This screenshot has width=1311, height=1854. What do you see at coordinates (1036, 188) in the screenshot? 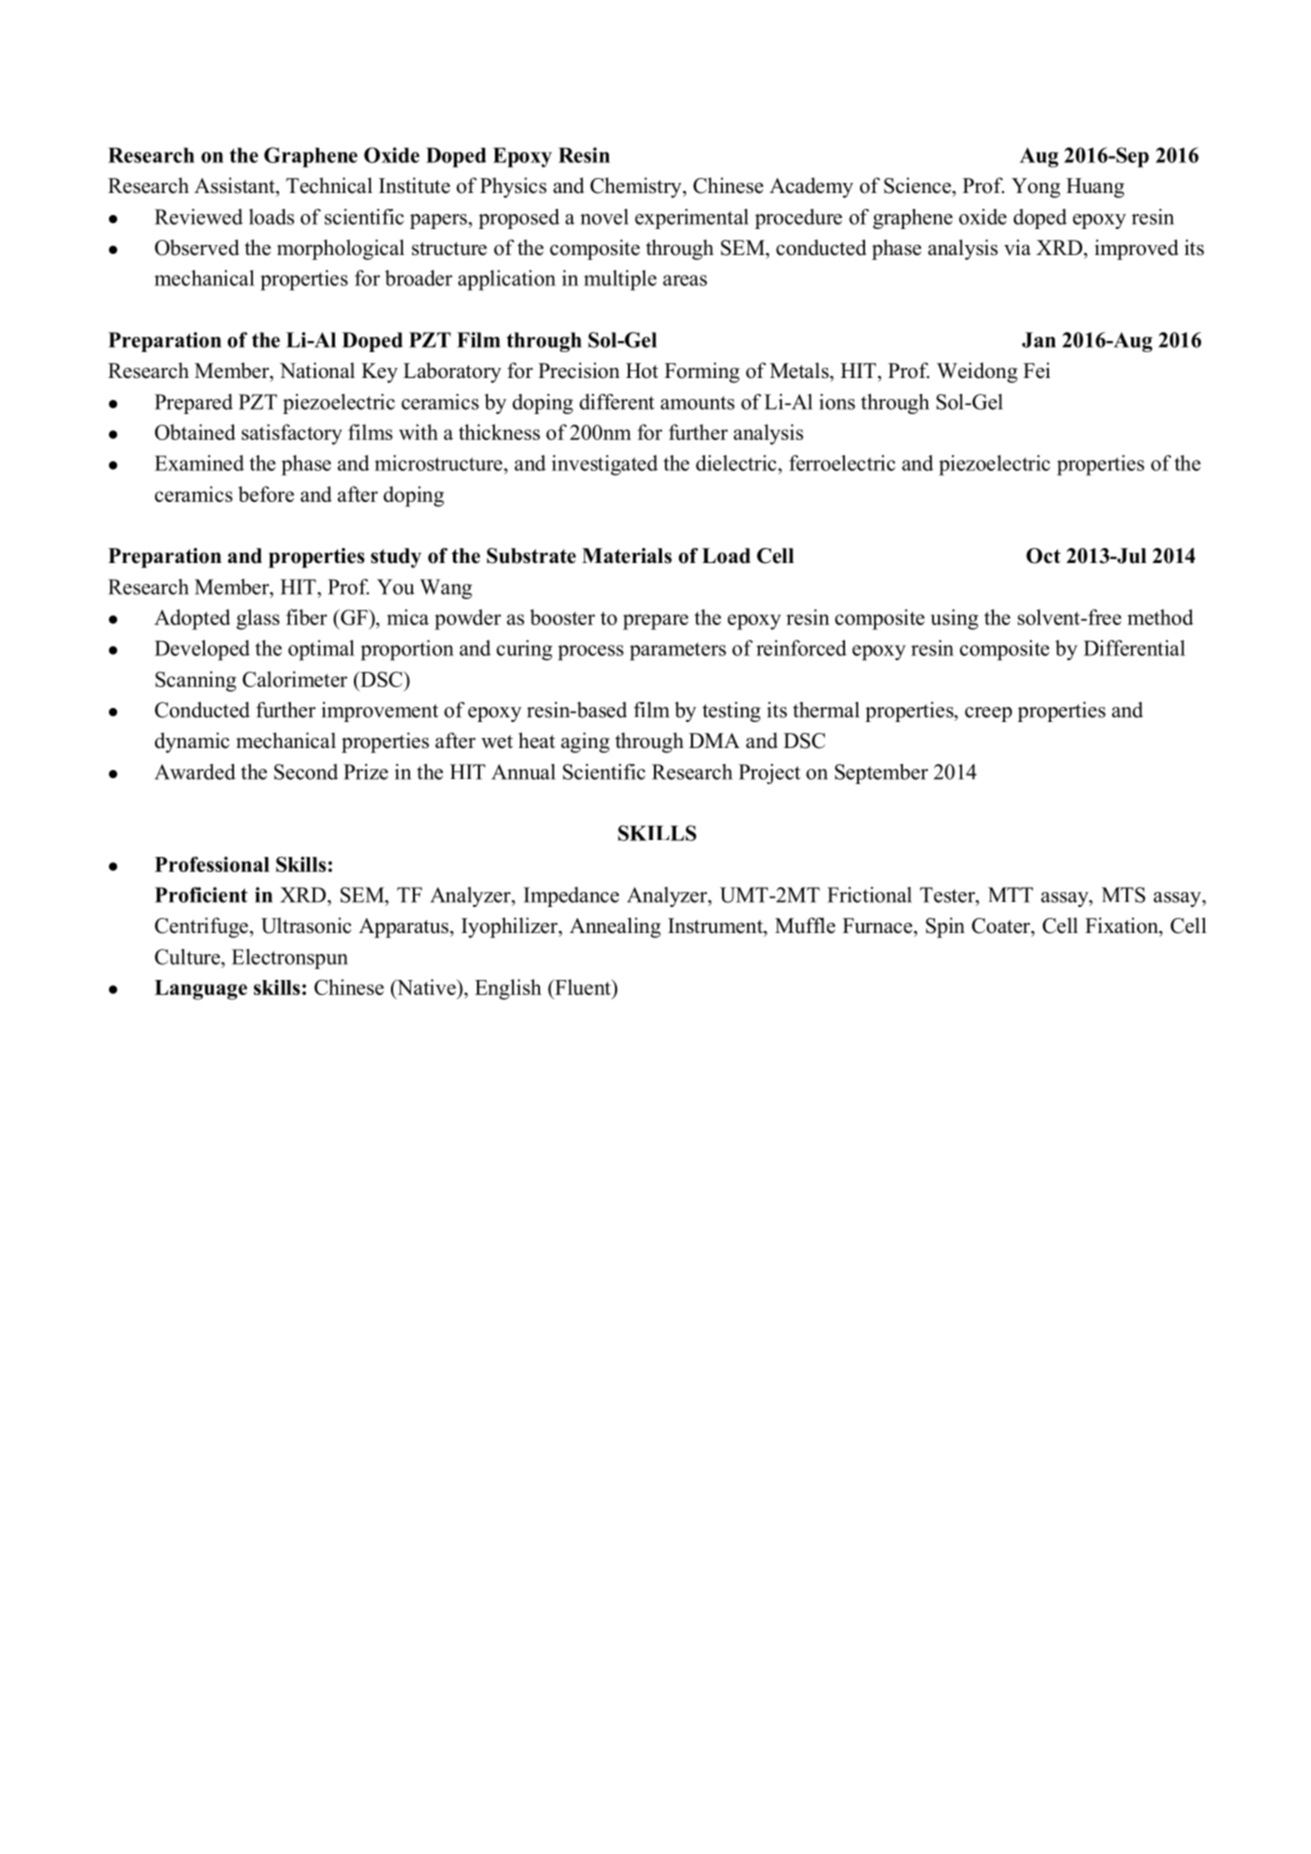
I see `Yong` at bounding box center [1036, 188].
